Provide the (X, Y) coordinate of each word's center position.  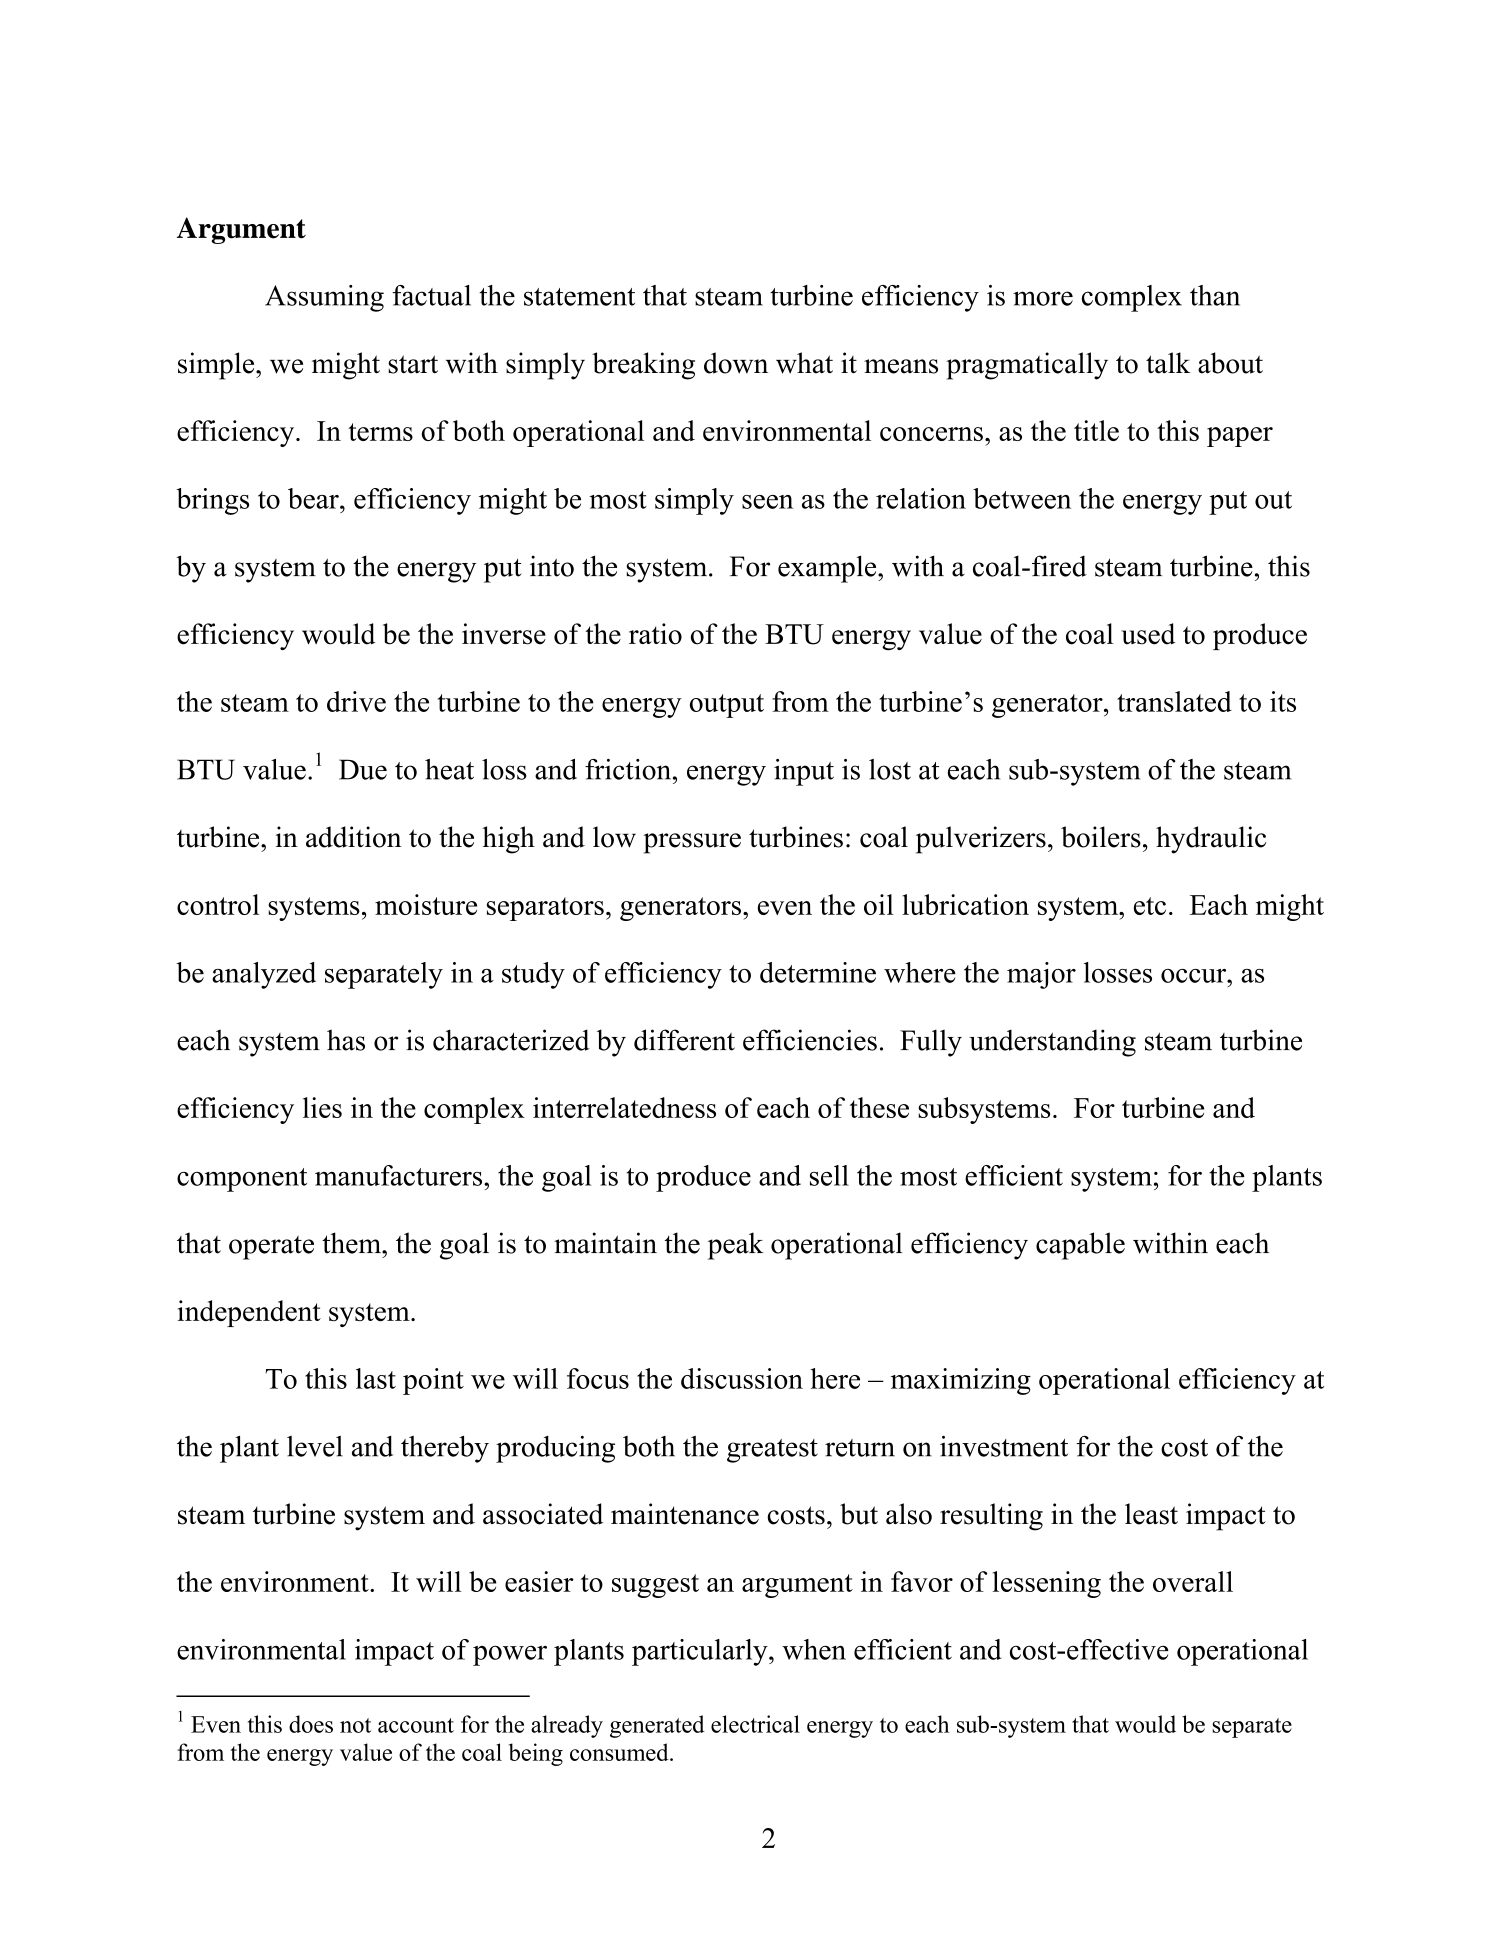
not (355, 1725)
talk (1168, 363)
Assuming (324, 298)
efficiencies (810, 1040)
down (736, 363)
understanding (1052, 1043)
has (346, 1040)
